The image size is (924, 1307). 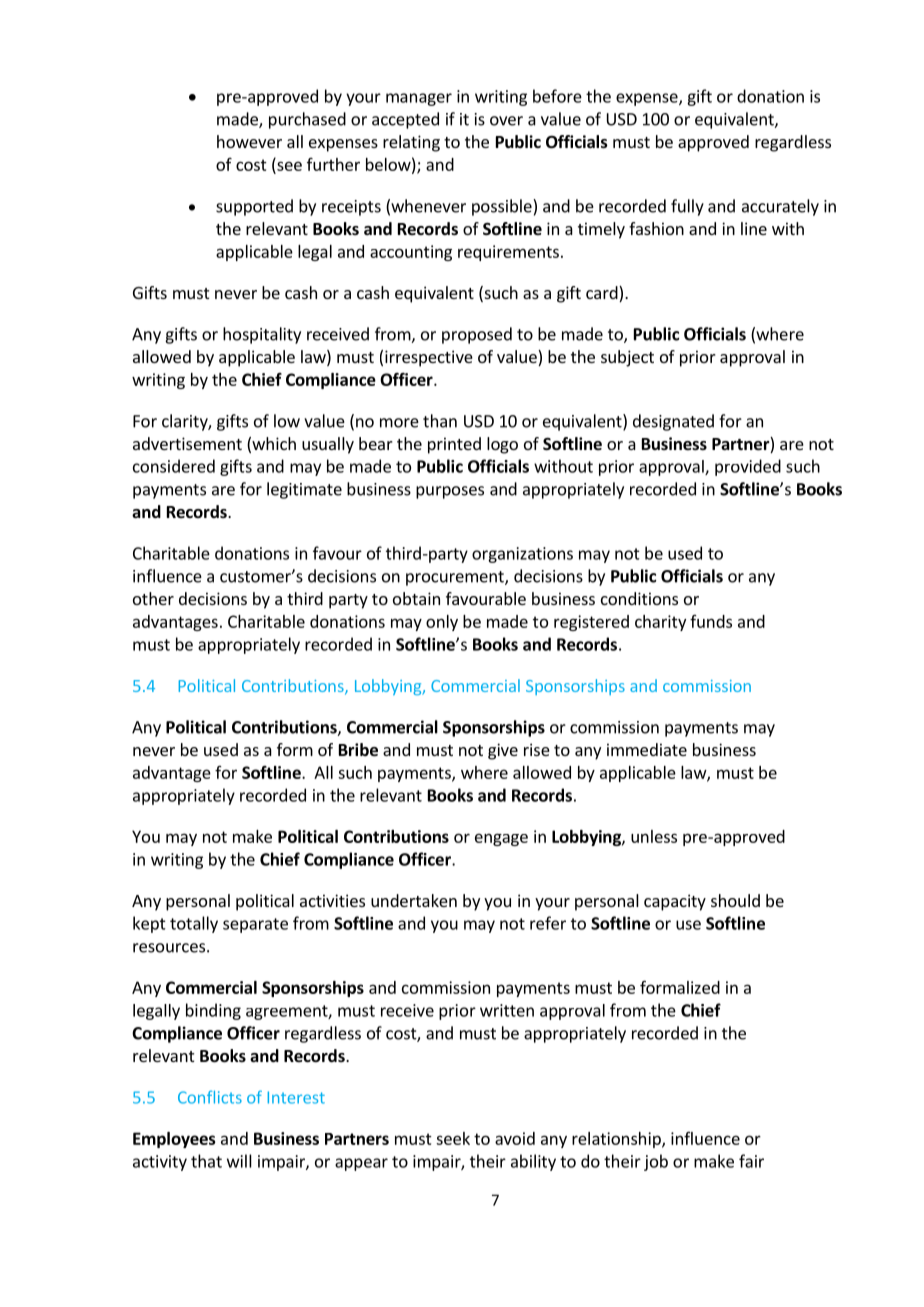 What do you see at coordinates (751, 1161) in the screenshot?
I see `fair` at bounding box center [751, 1161].
